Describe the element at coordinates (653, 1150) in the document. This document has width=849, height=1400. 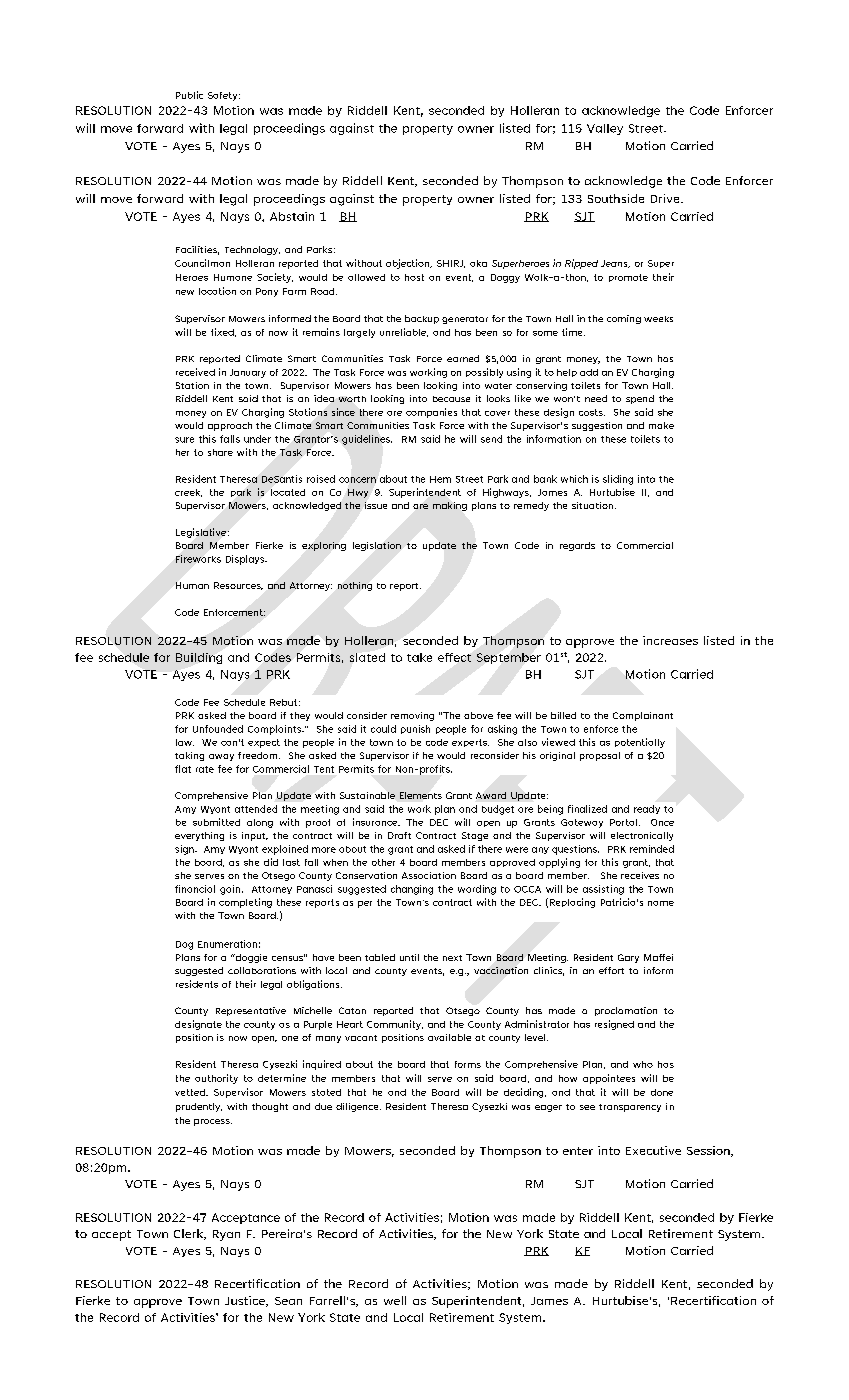
I see `Executive` at that location.
